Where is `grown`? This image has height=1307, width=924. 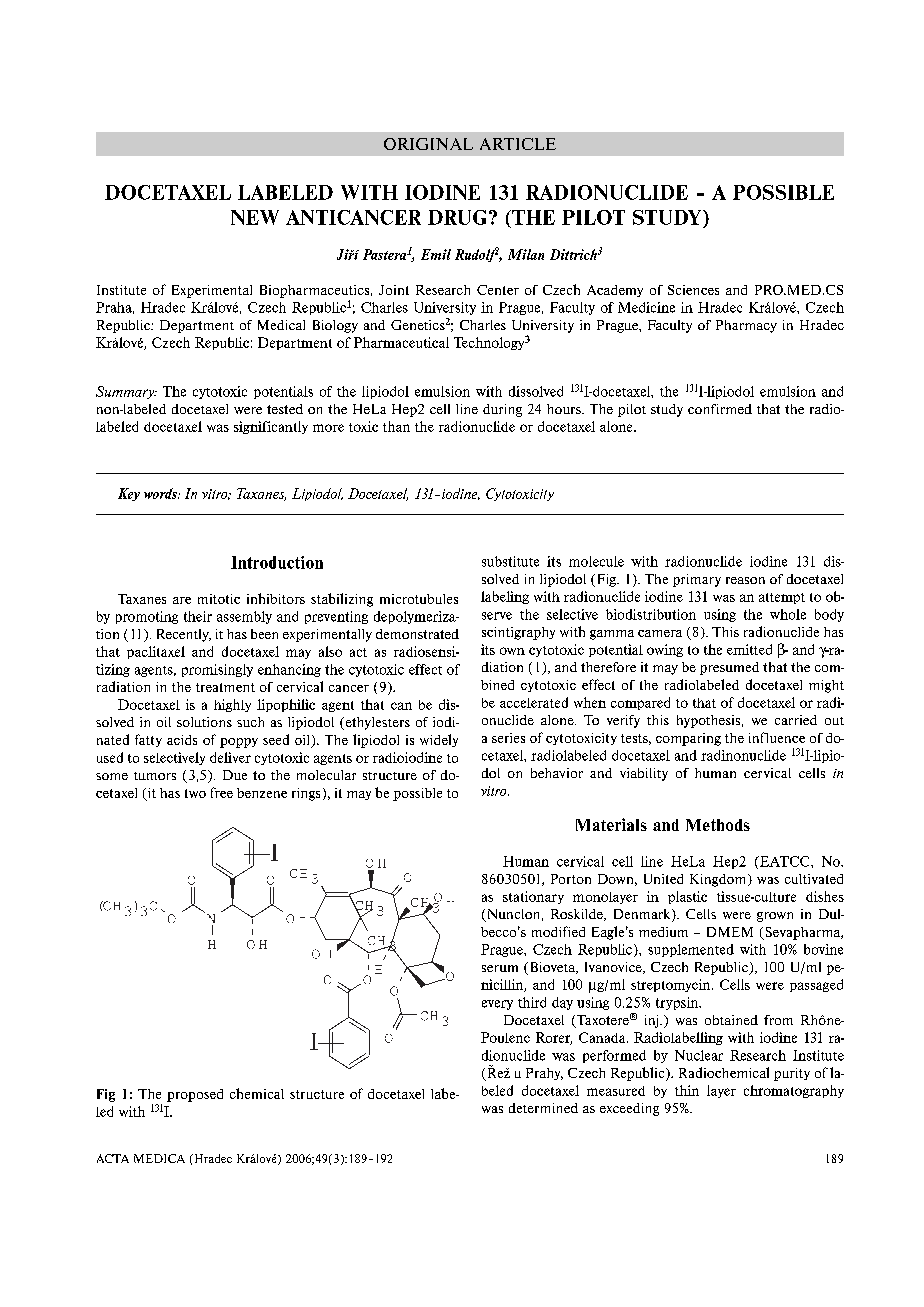 grown is located at coordinates (775, 917).
